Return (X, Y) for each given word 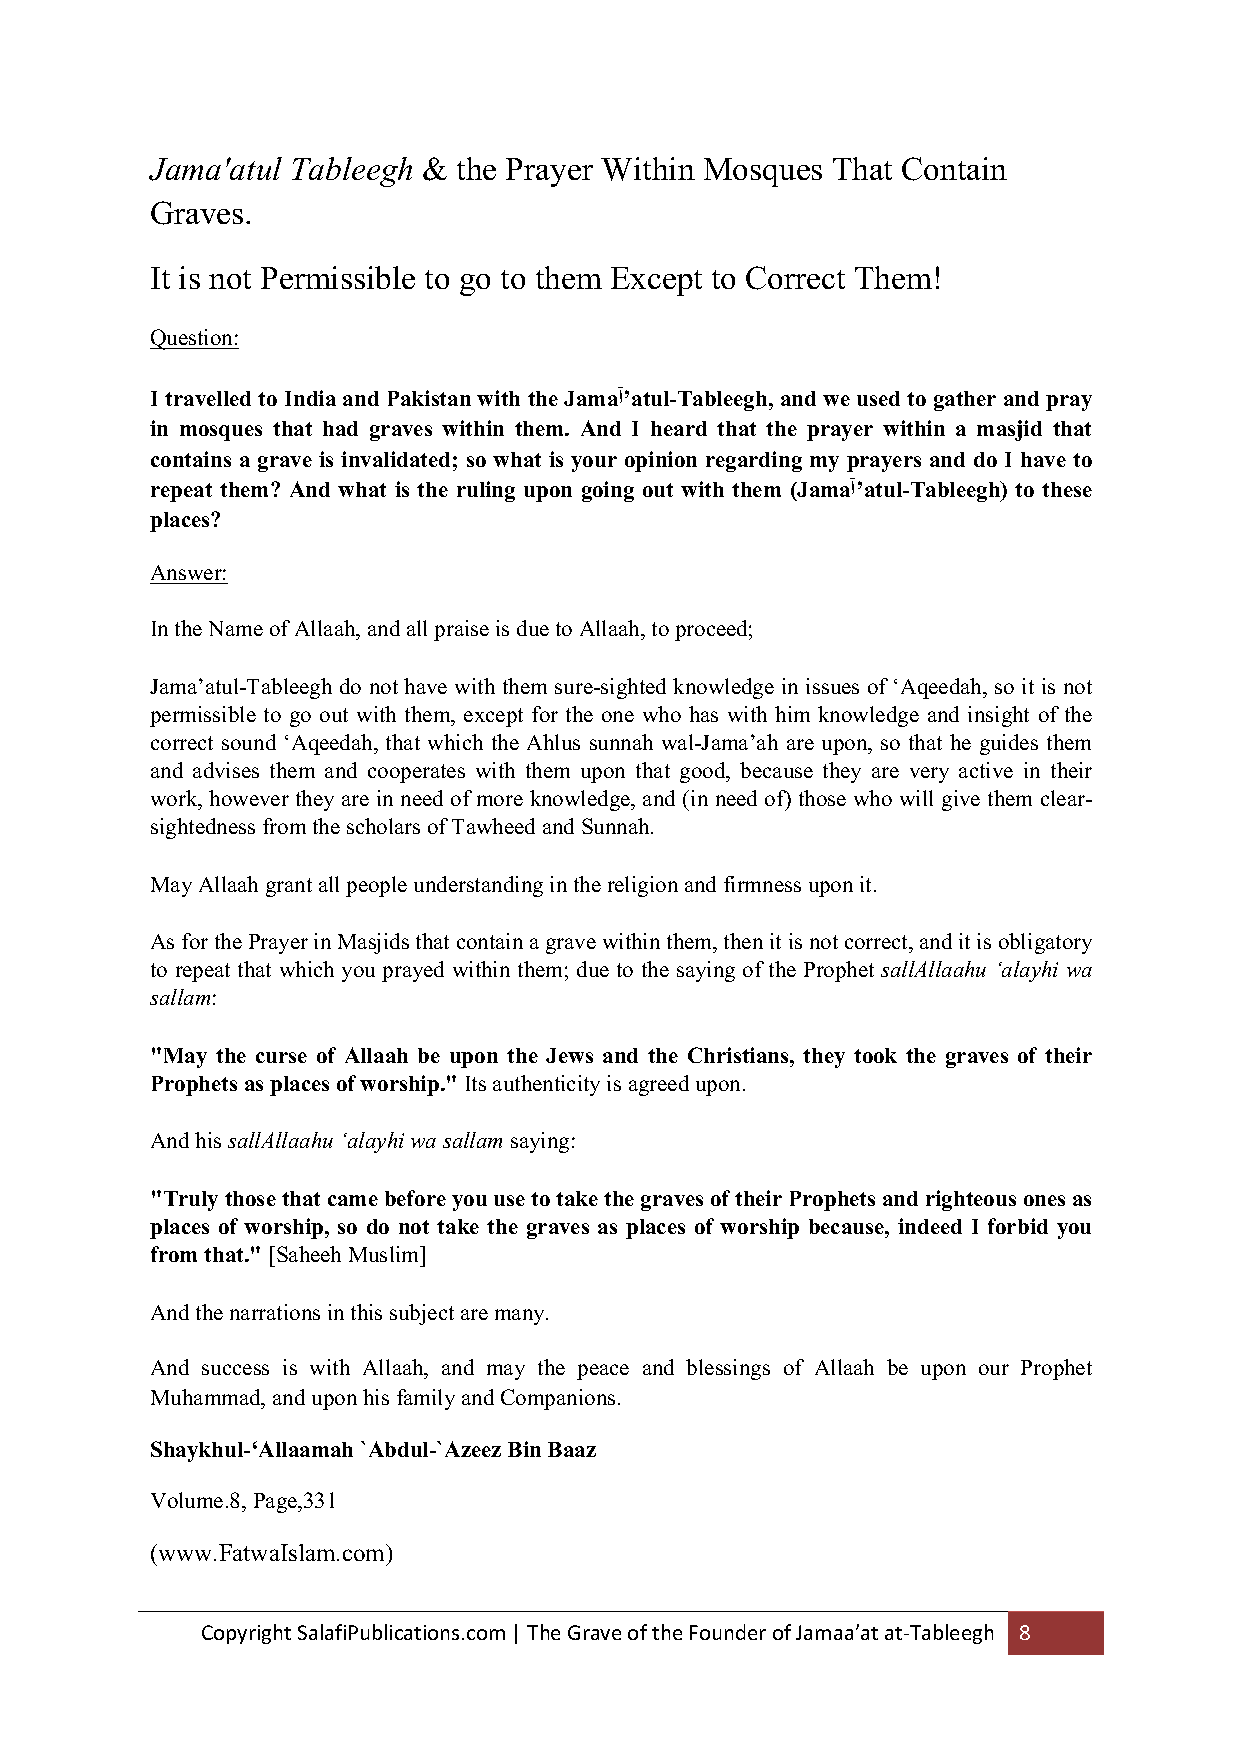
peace (603, 1372)
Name (236, 628)
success (235, 1369)
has (703, 714)
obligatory (1045, 943)
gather (965, 401)
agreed (659, 1085)
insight (998, 716)
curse (281, 1057)
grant (289, 887)
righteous (971, 1200)
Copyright (246, 1634)
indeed (930, 1226)
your (594, 464)
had (340, 428)
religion (643, 886)
